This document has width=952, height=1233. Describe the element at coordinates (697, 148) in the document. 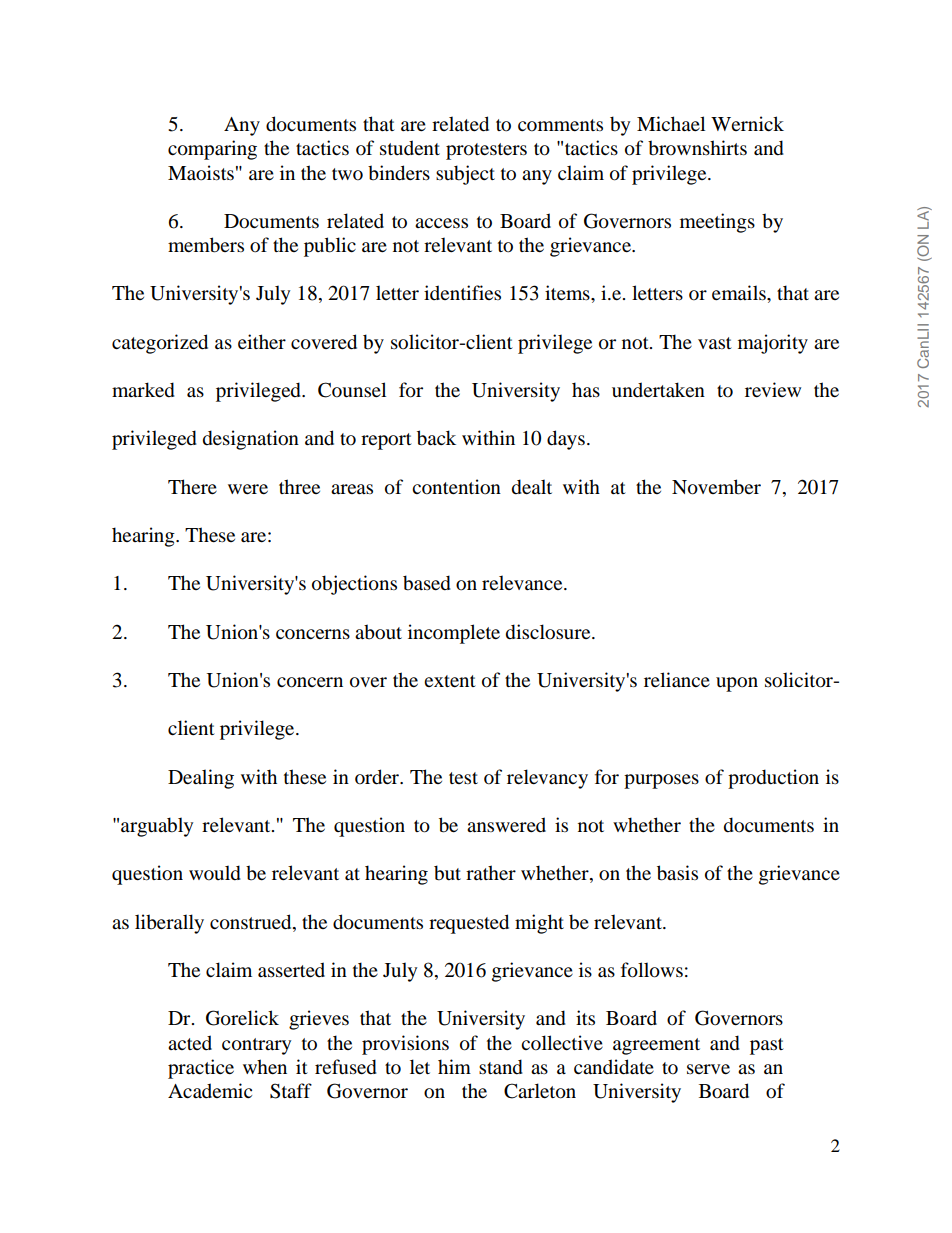

I see `brownshirts` at that location.
